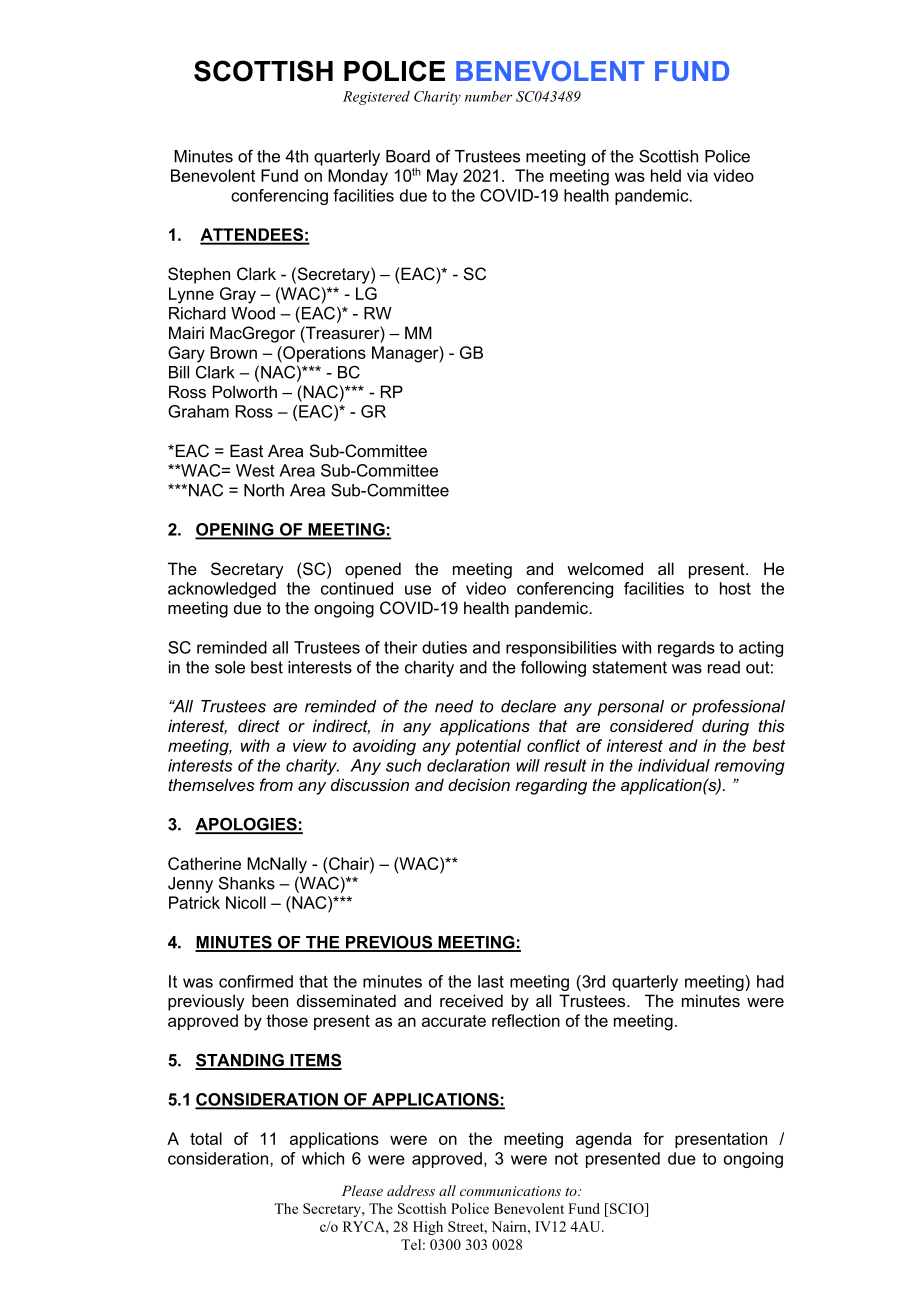  What do you see at coordinates (488, 96) in the image?
I see `number` at bounding box center [488, 96].
